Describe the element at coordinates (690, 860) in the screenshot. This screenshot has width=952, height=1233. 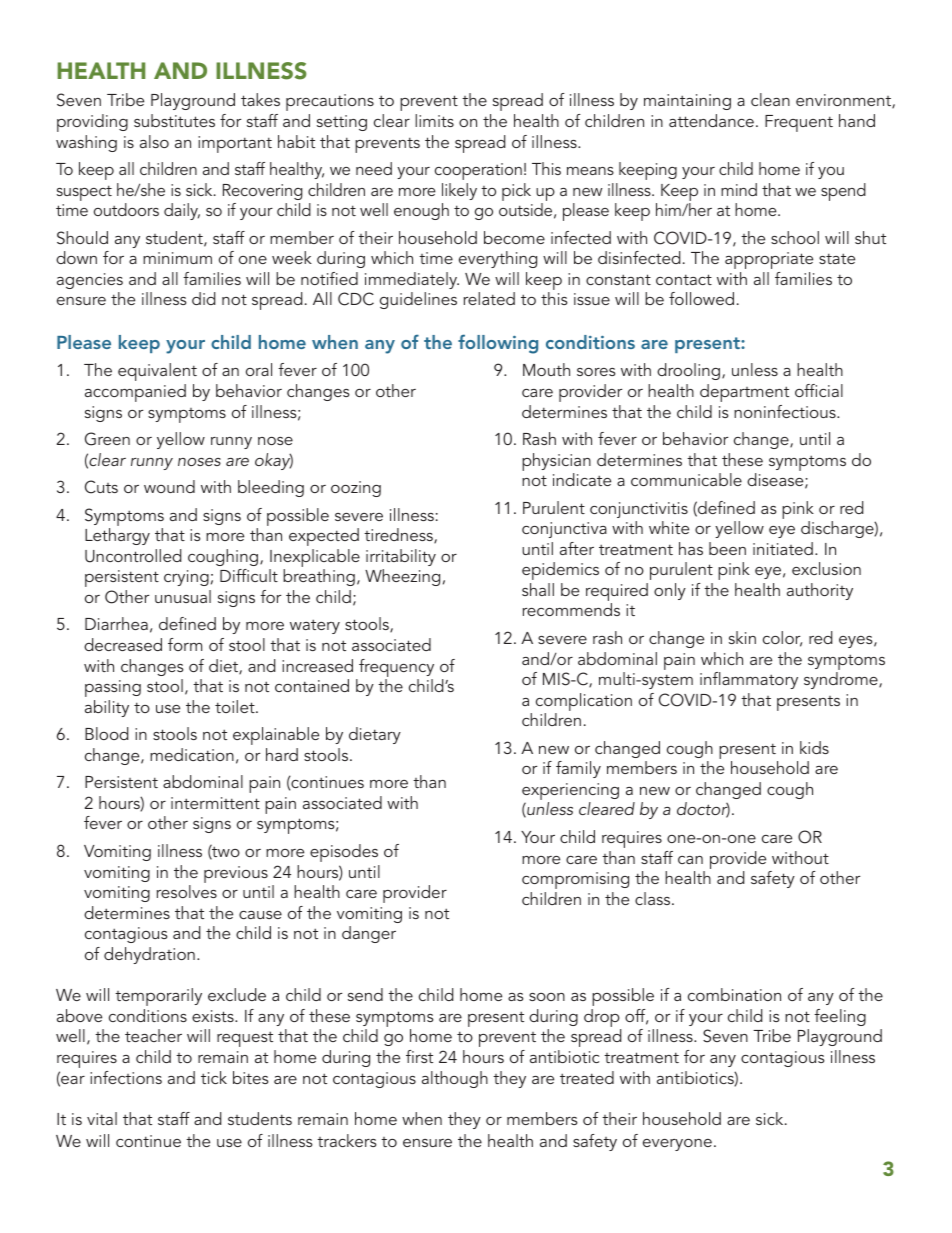
I see `can` at that location.
